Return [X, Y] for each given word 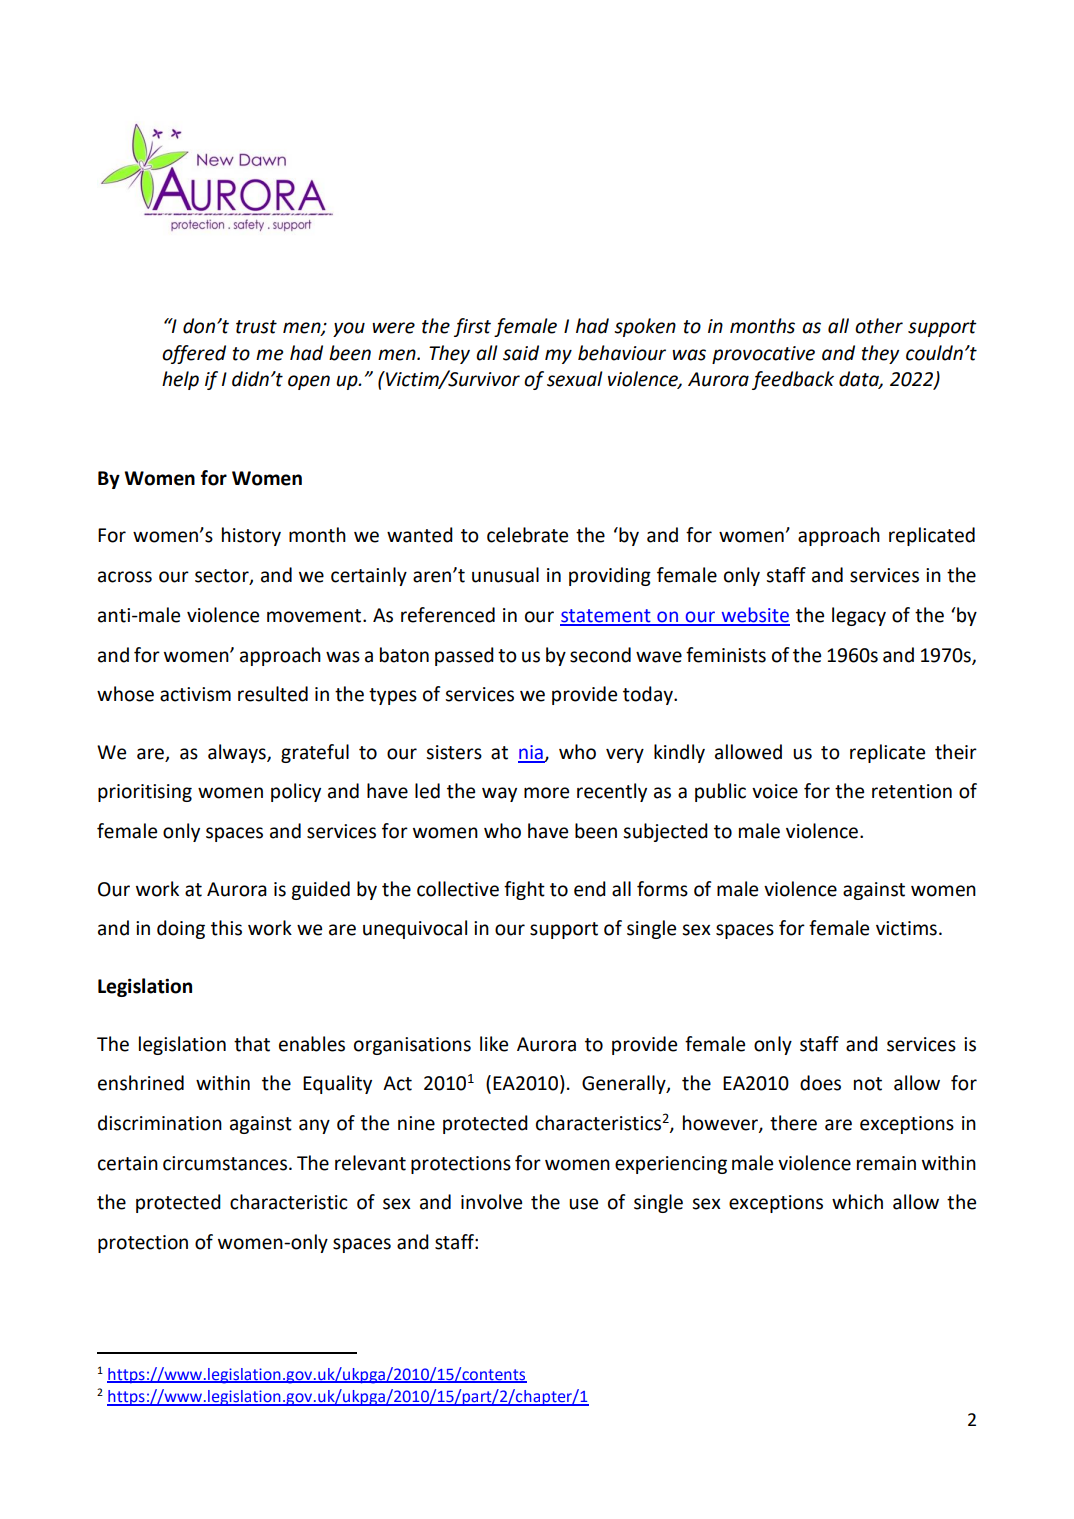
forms [662, 889]
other [879, 326]
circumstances [225, 1163]
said [521, 353]
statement [606, 617]
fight [524, 890]
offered [194, 354]
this [226, 928]
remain [886, 1163]
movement [315, 616]
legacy [859, 616]
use [583, 1204]
